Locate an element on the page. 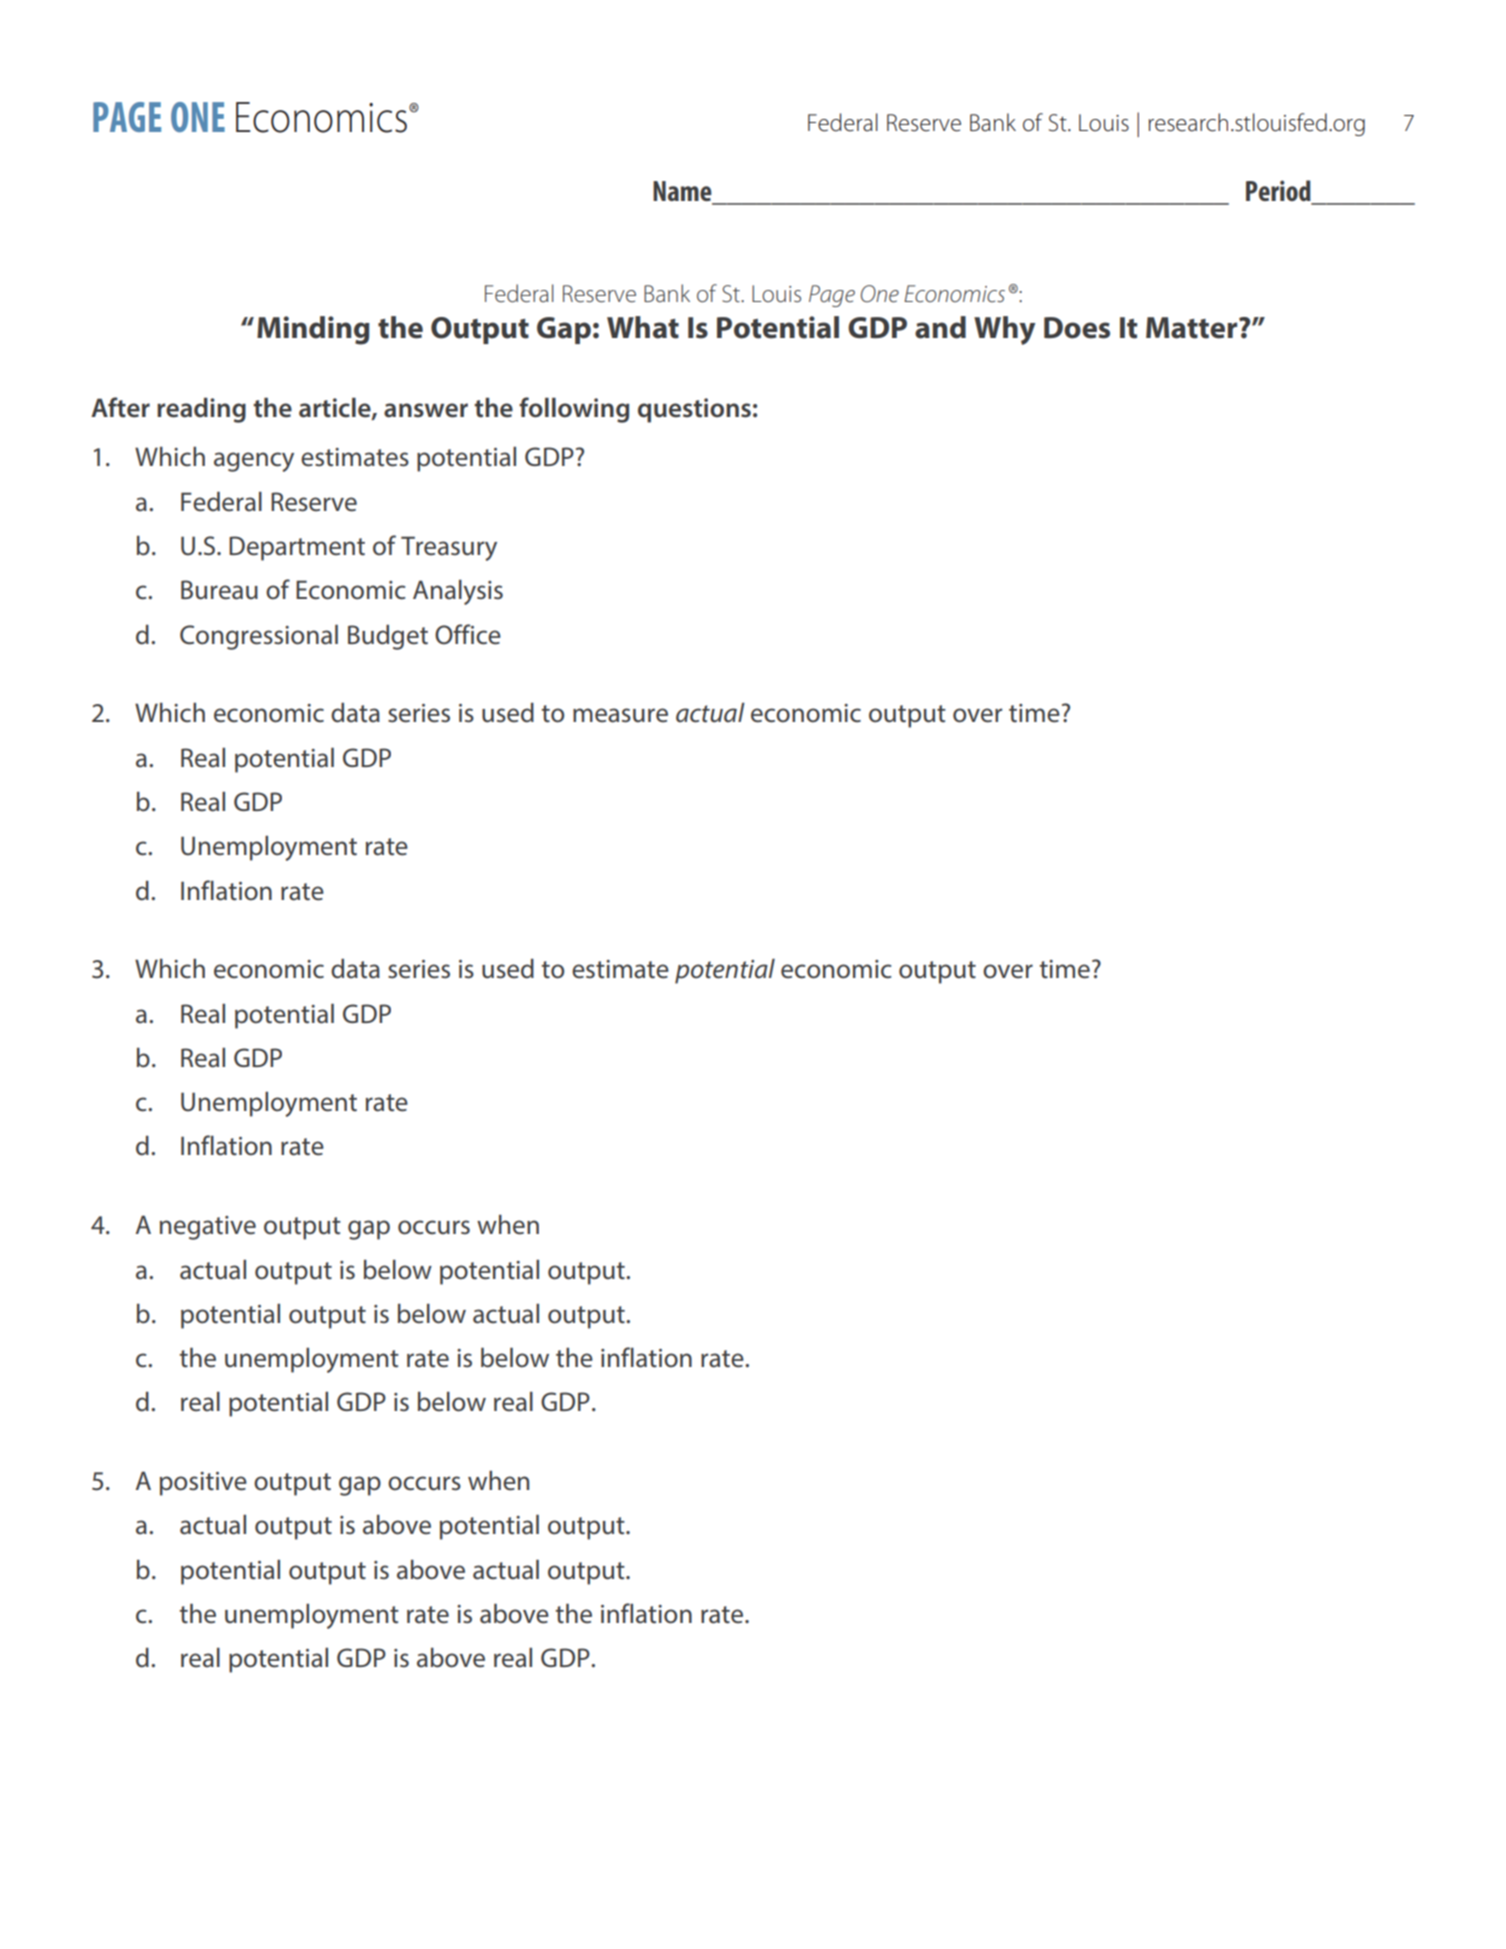 The image size is (1506, 1949). Congressional is located at coordinates (259, 637).
